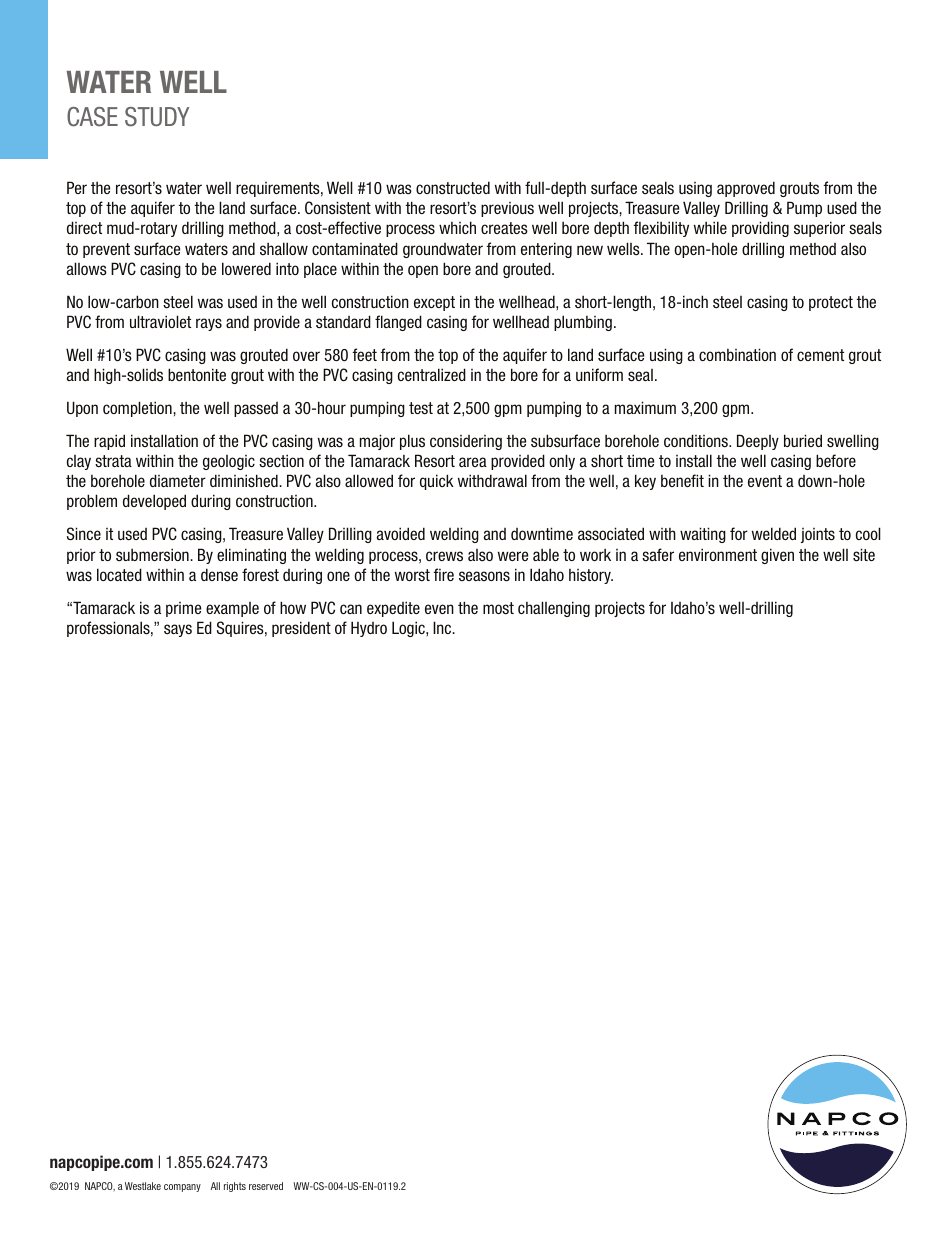 The width and height of the screenshot is (952, 1233). I want to click on Hydro, so click(369, 629).
